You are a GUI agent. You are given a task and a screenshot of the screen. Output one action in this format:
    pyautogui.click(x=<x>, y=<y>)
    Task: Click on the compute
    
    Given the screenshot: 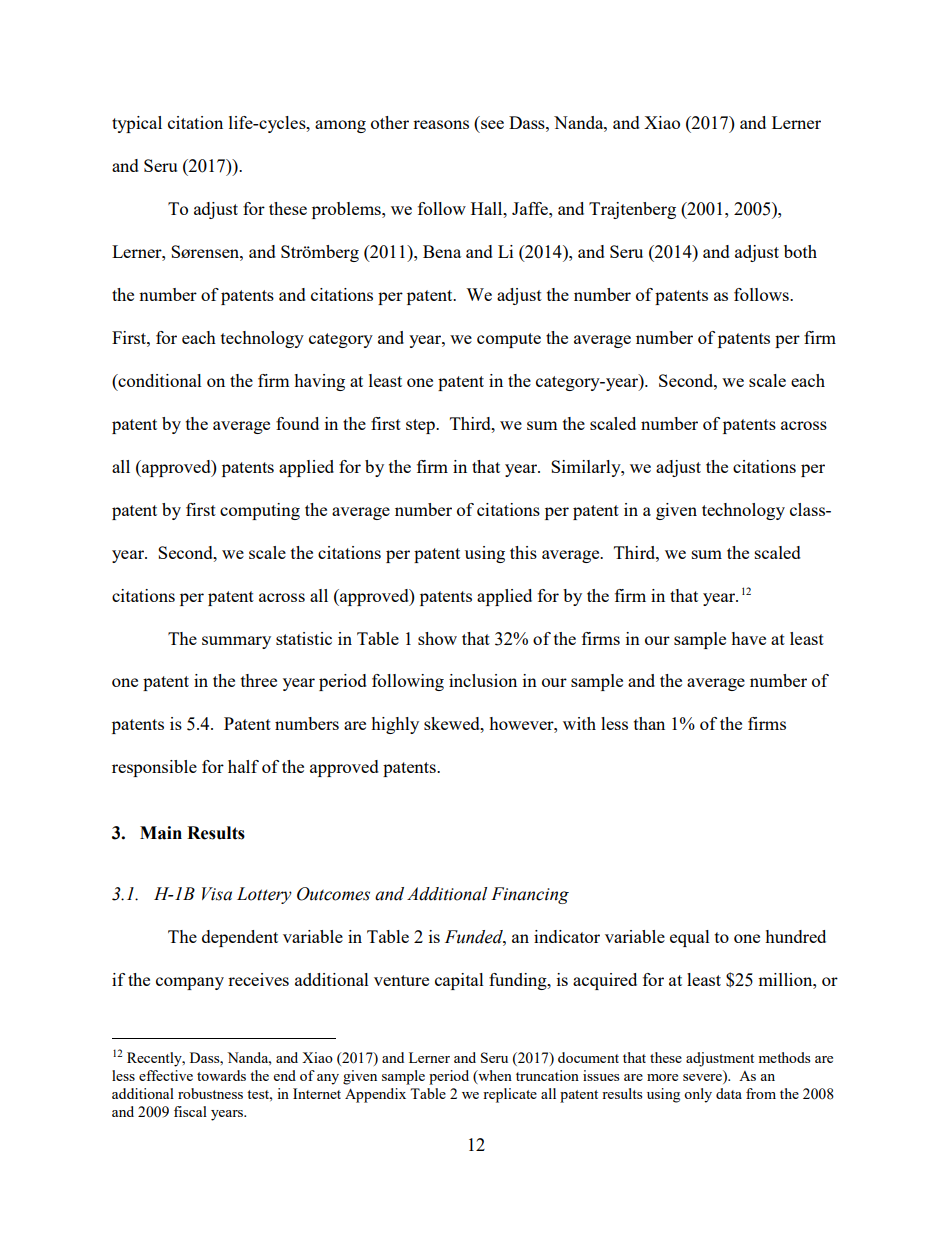 What is the action you would take?
    pyautogui.click(x=509, y=340)
